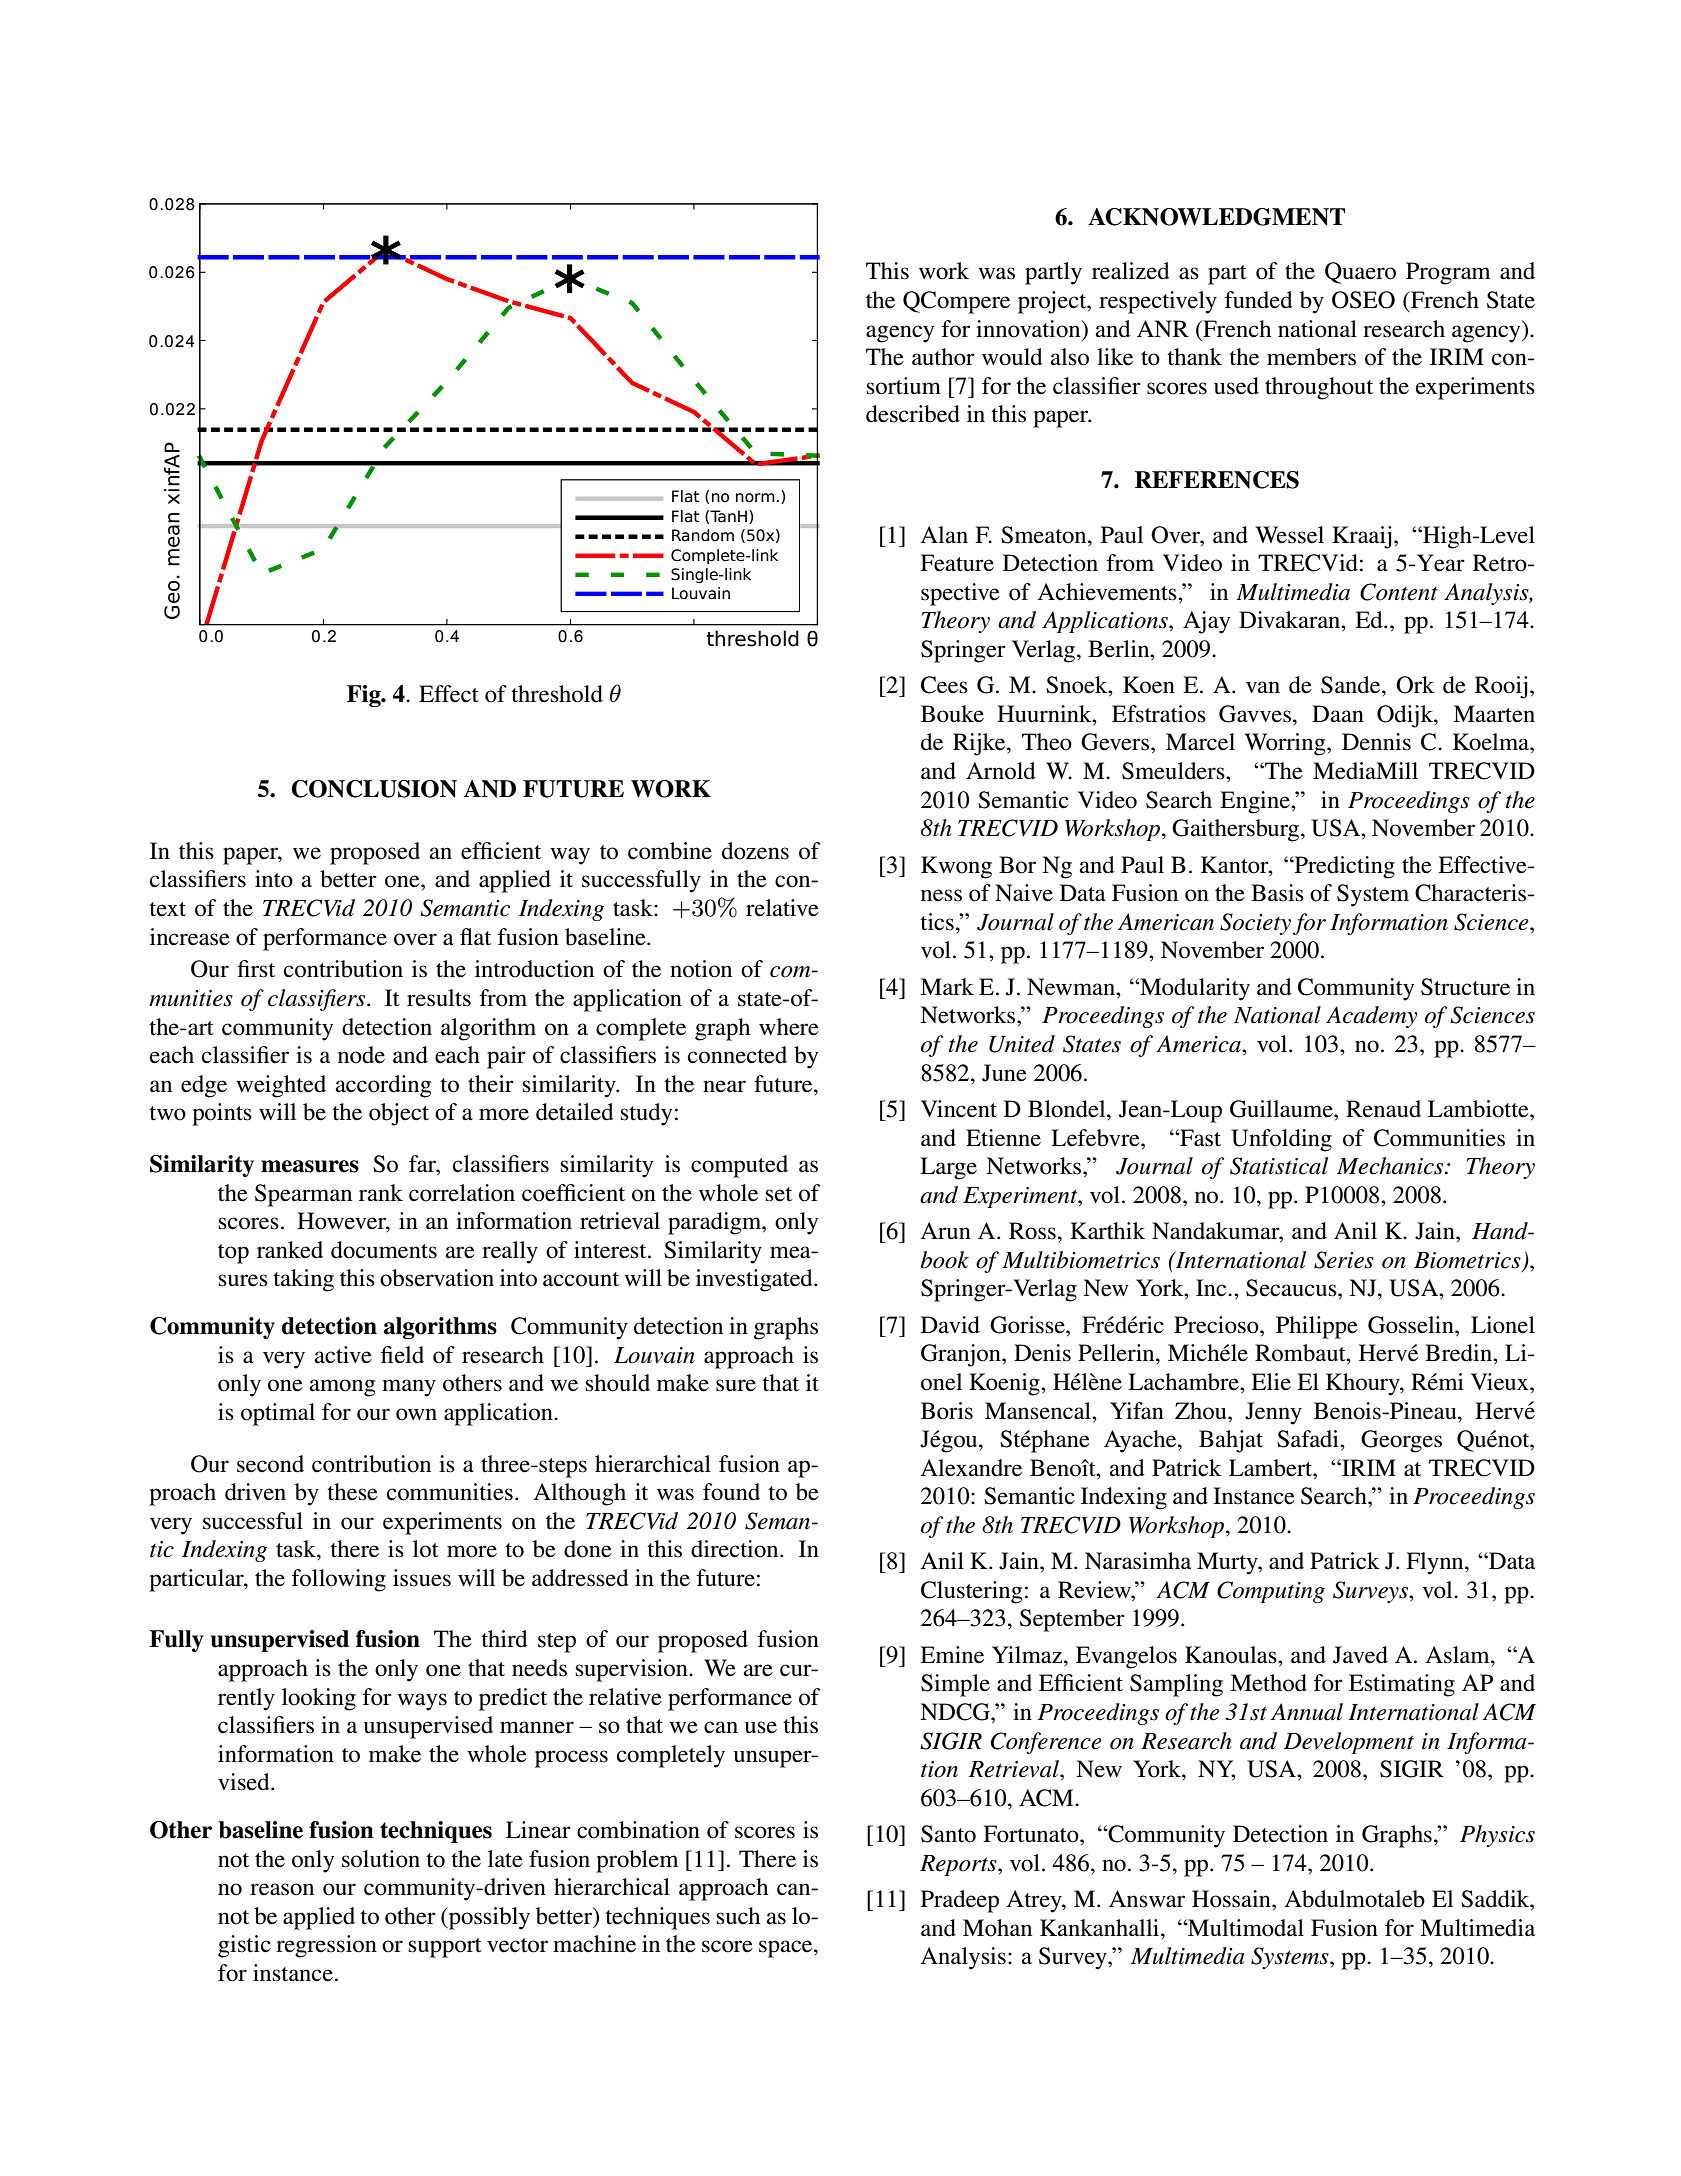 The height and width of the screenshot is (2176, 1681). What do you see at coordinates (343, 1355) in the screenshot?
I see `active` at bounding box center [343, 1355].
